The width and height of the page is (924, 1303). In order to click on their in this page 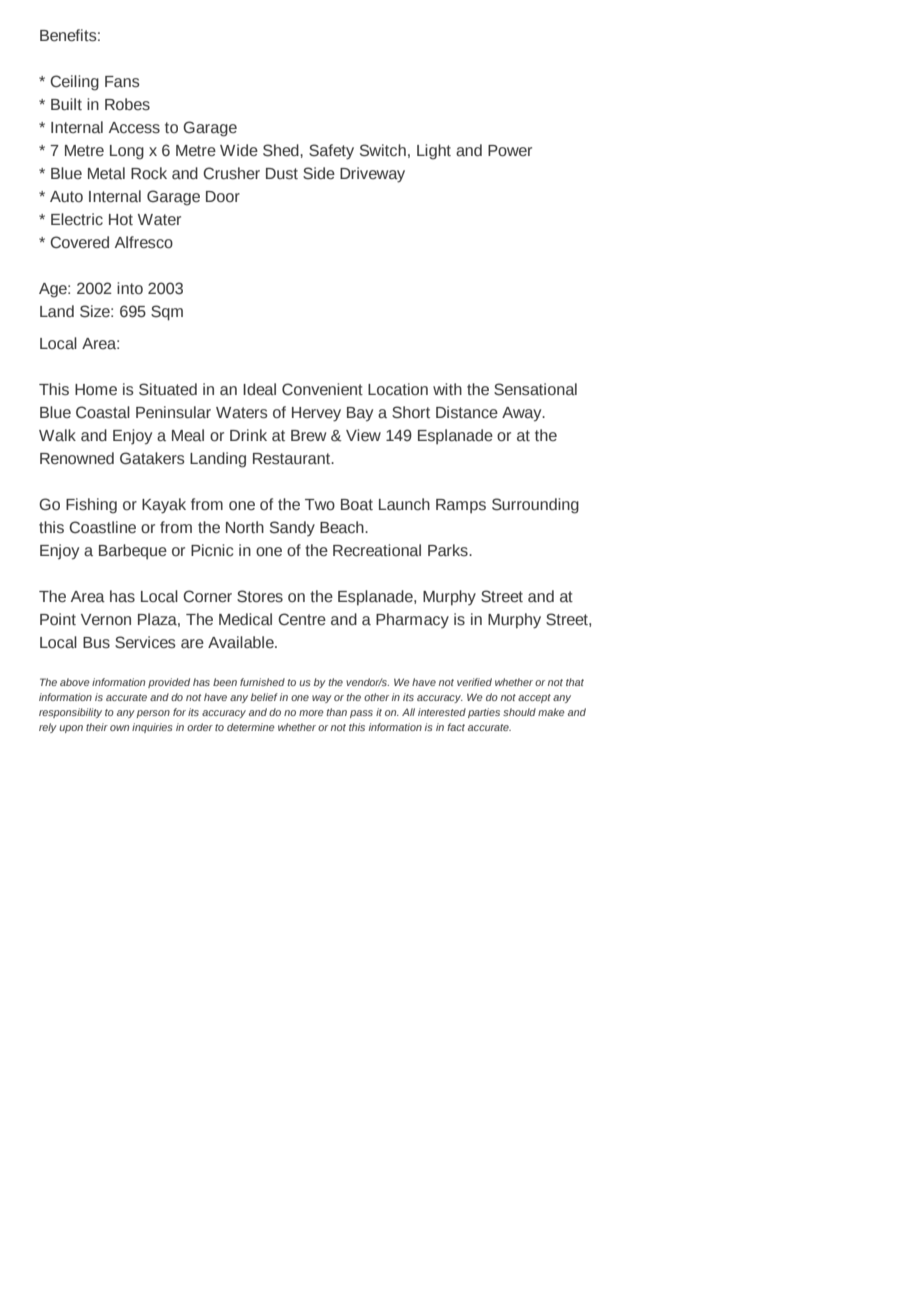, I will do `click(97, 727)`.
